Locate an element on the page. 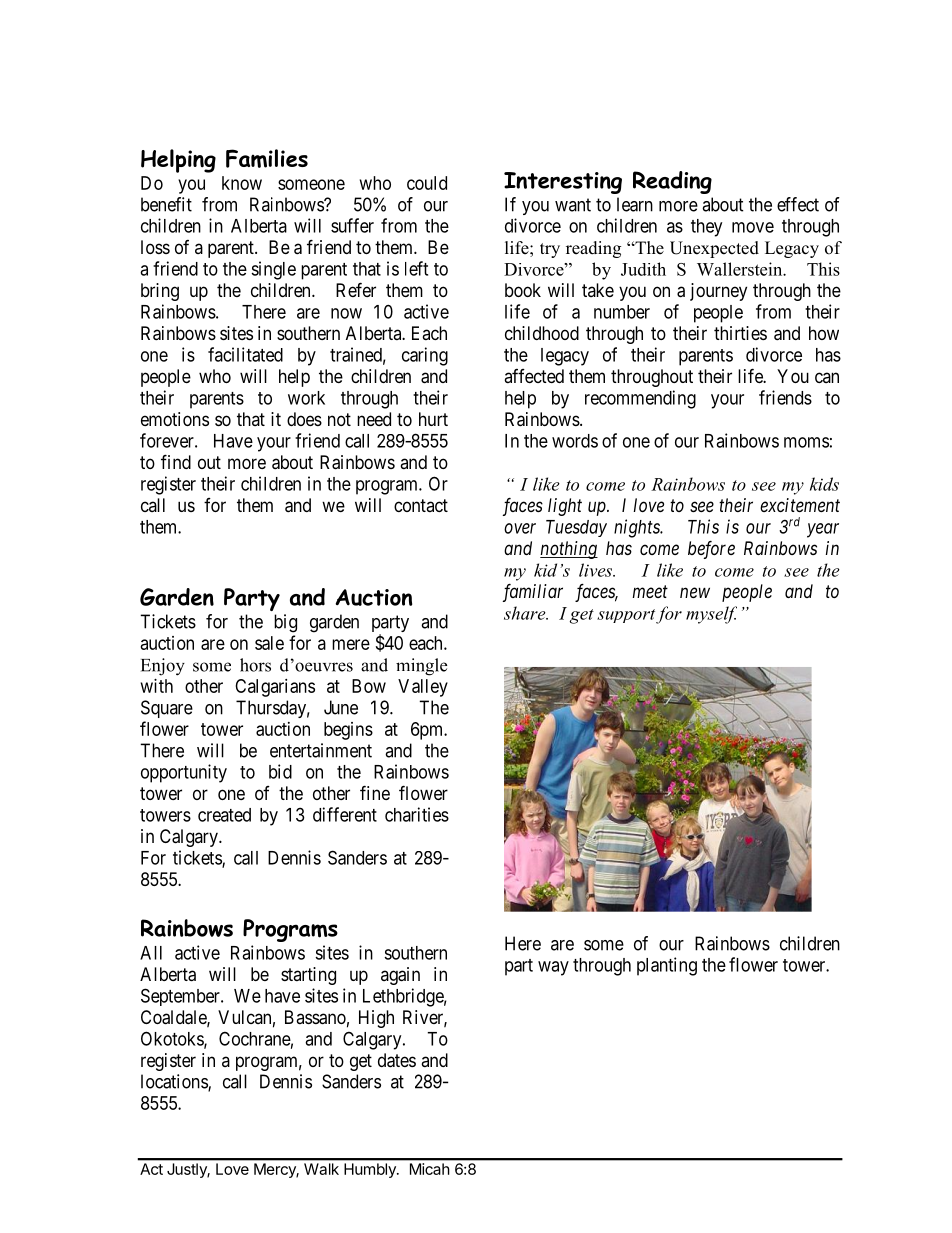  mingle is located at coordinates (421, 667).
